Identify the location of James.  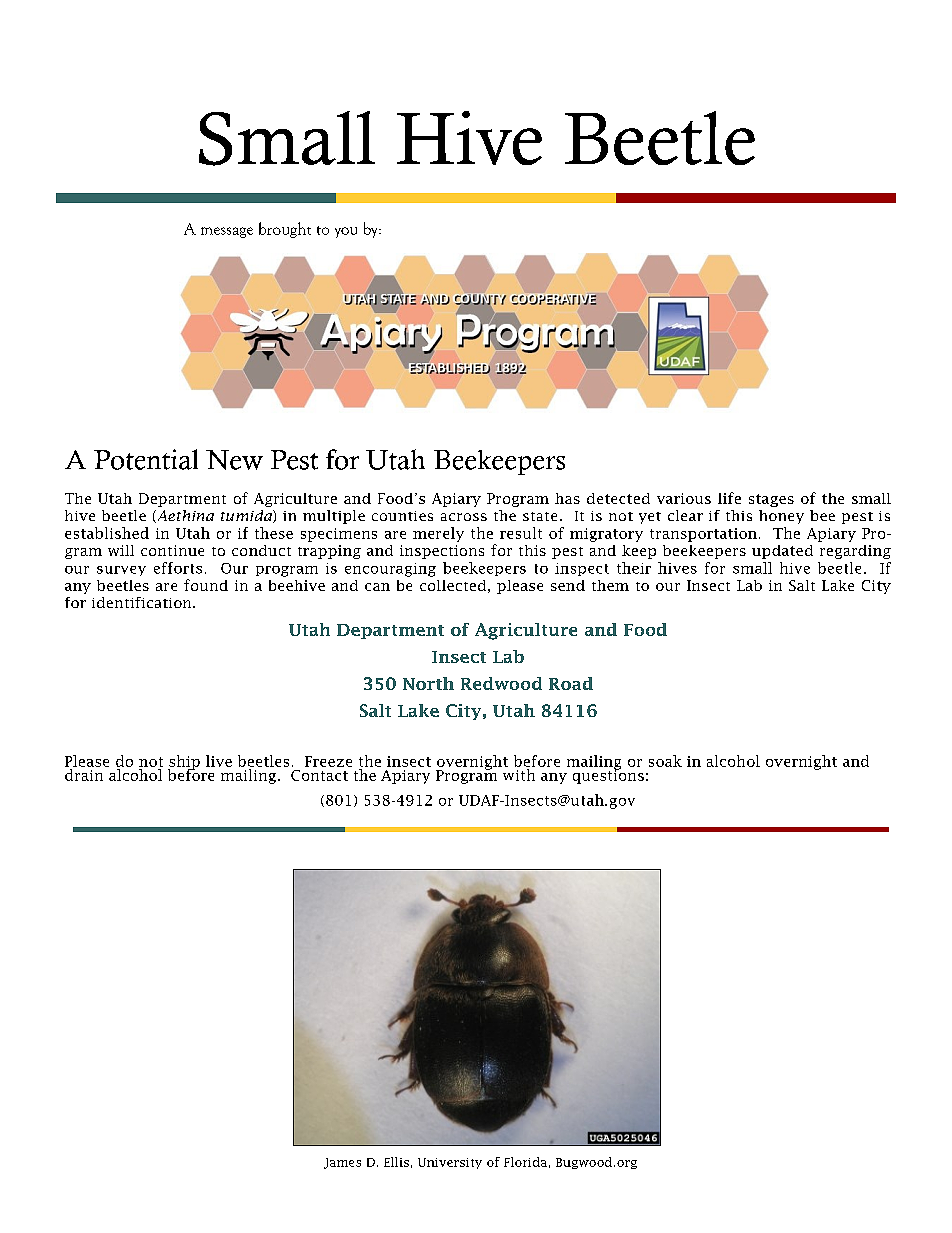
(342, 1163).
